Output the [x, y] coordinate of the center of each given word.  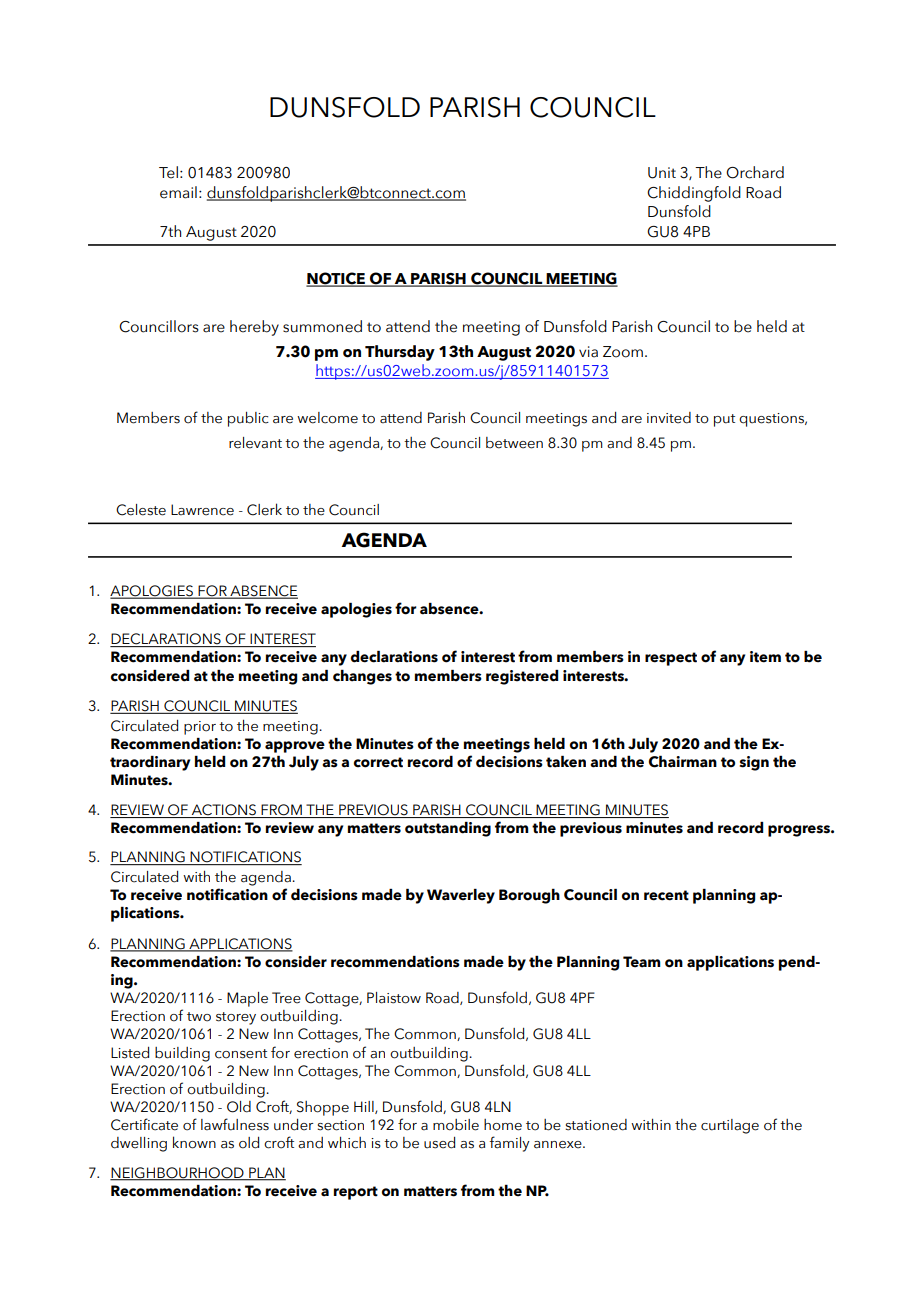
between [514, 443]
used [439, 1143]
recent [666, 895]
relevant [255, 443]
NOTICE [337, 279]
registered [522, 677]
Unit [662, 173]
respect [671, 659]
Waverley [461, 896]
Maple [247, 999]
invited [669, 418]
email [178, 192]
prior [200, 728]
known [194, 1142]
